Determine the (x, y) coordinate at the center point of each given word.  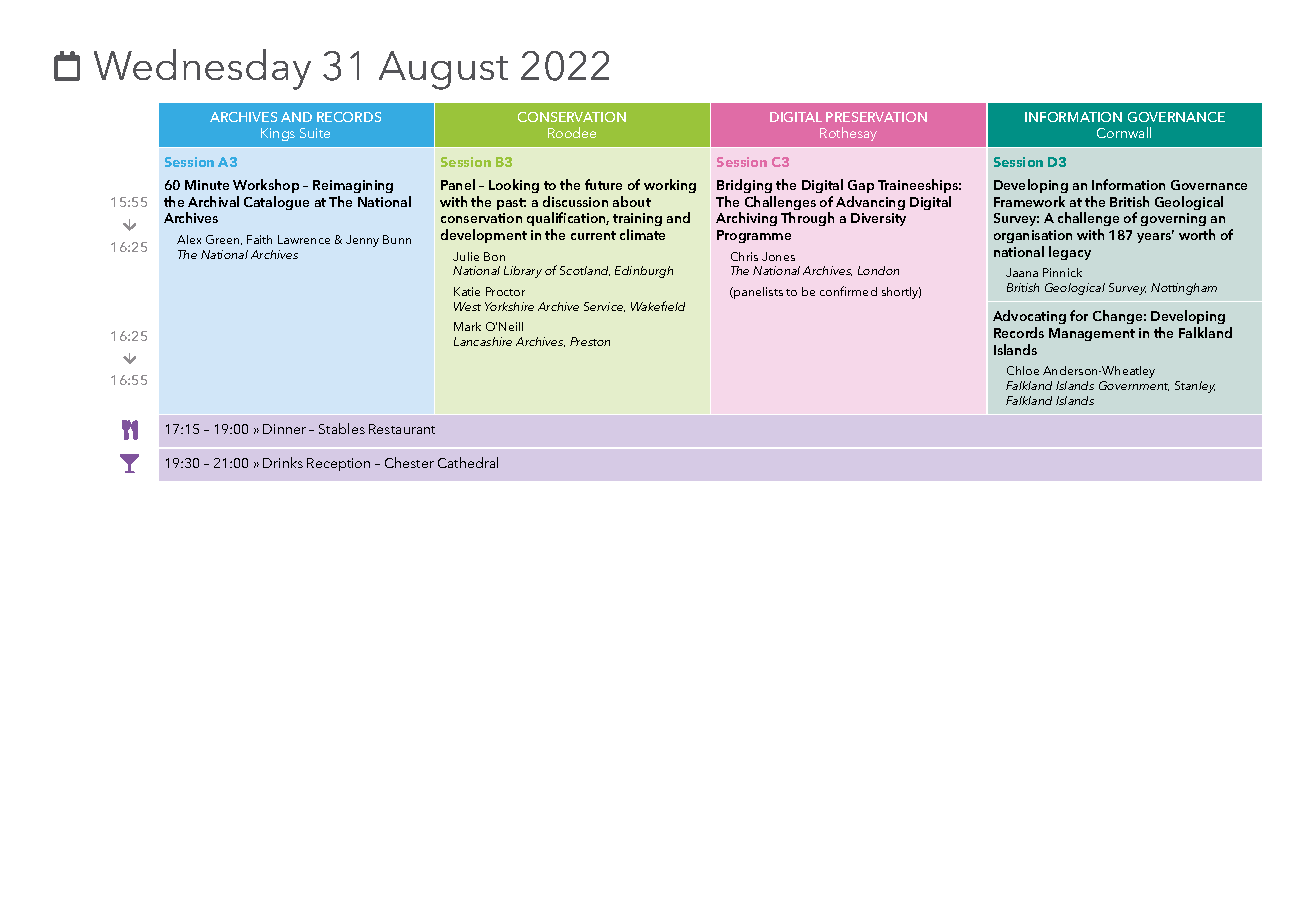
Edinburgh (644, 272)
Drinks (283, 462)
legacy (1070, 253)
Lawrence (304, 239)
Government (1134, 386)
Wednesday (202, 69)
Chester (409, 462)
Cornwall (1124, 132)
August (443, 70)
